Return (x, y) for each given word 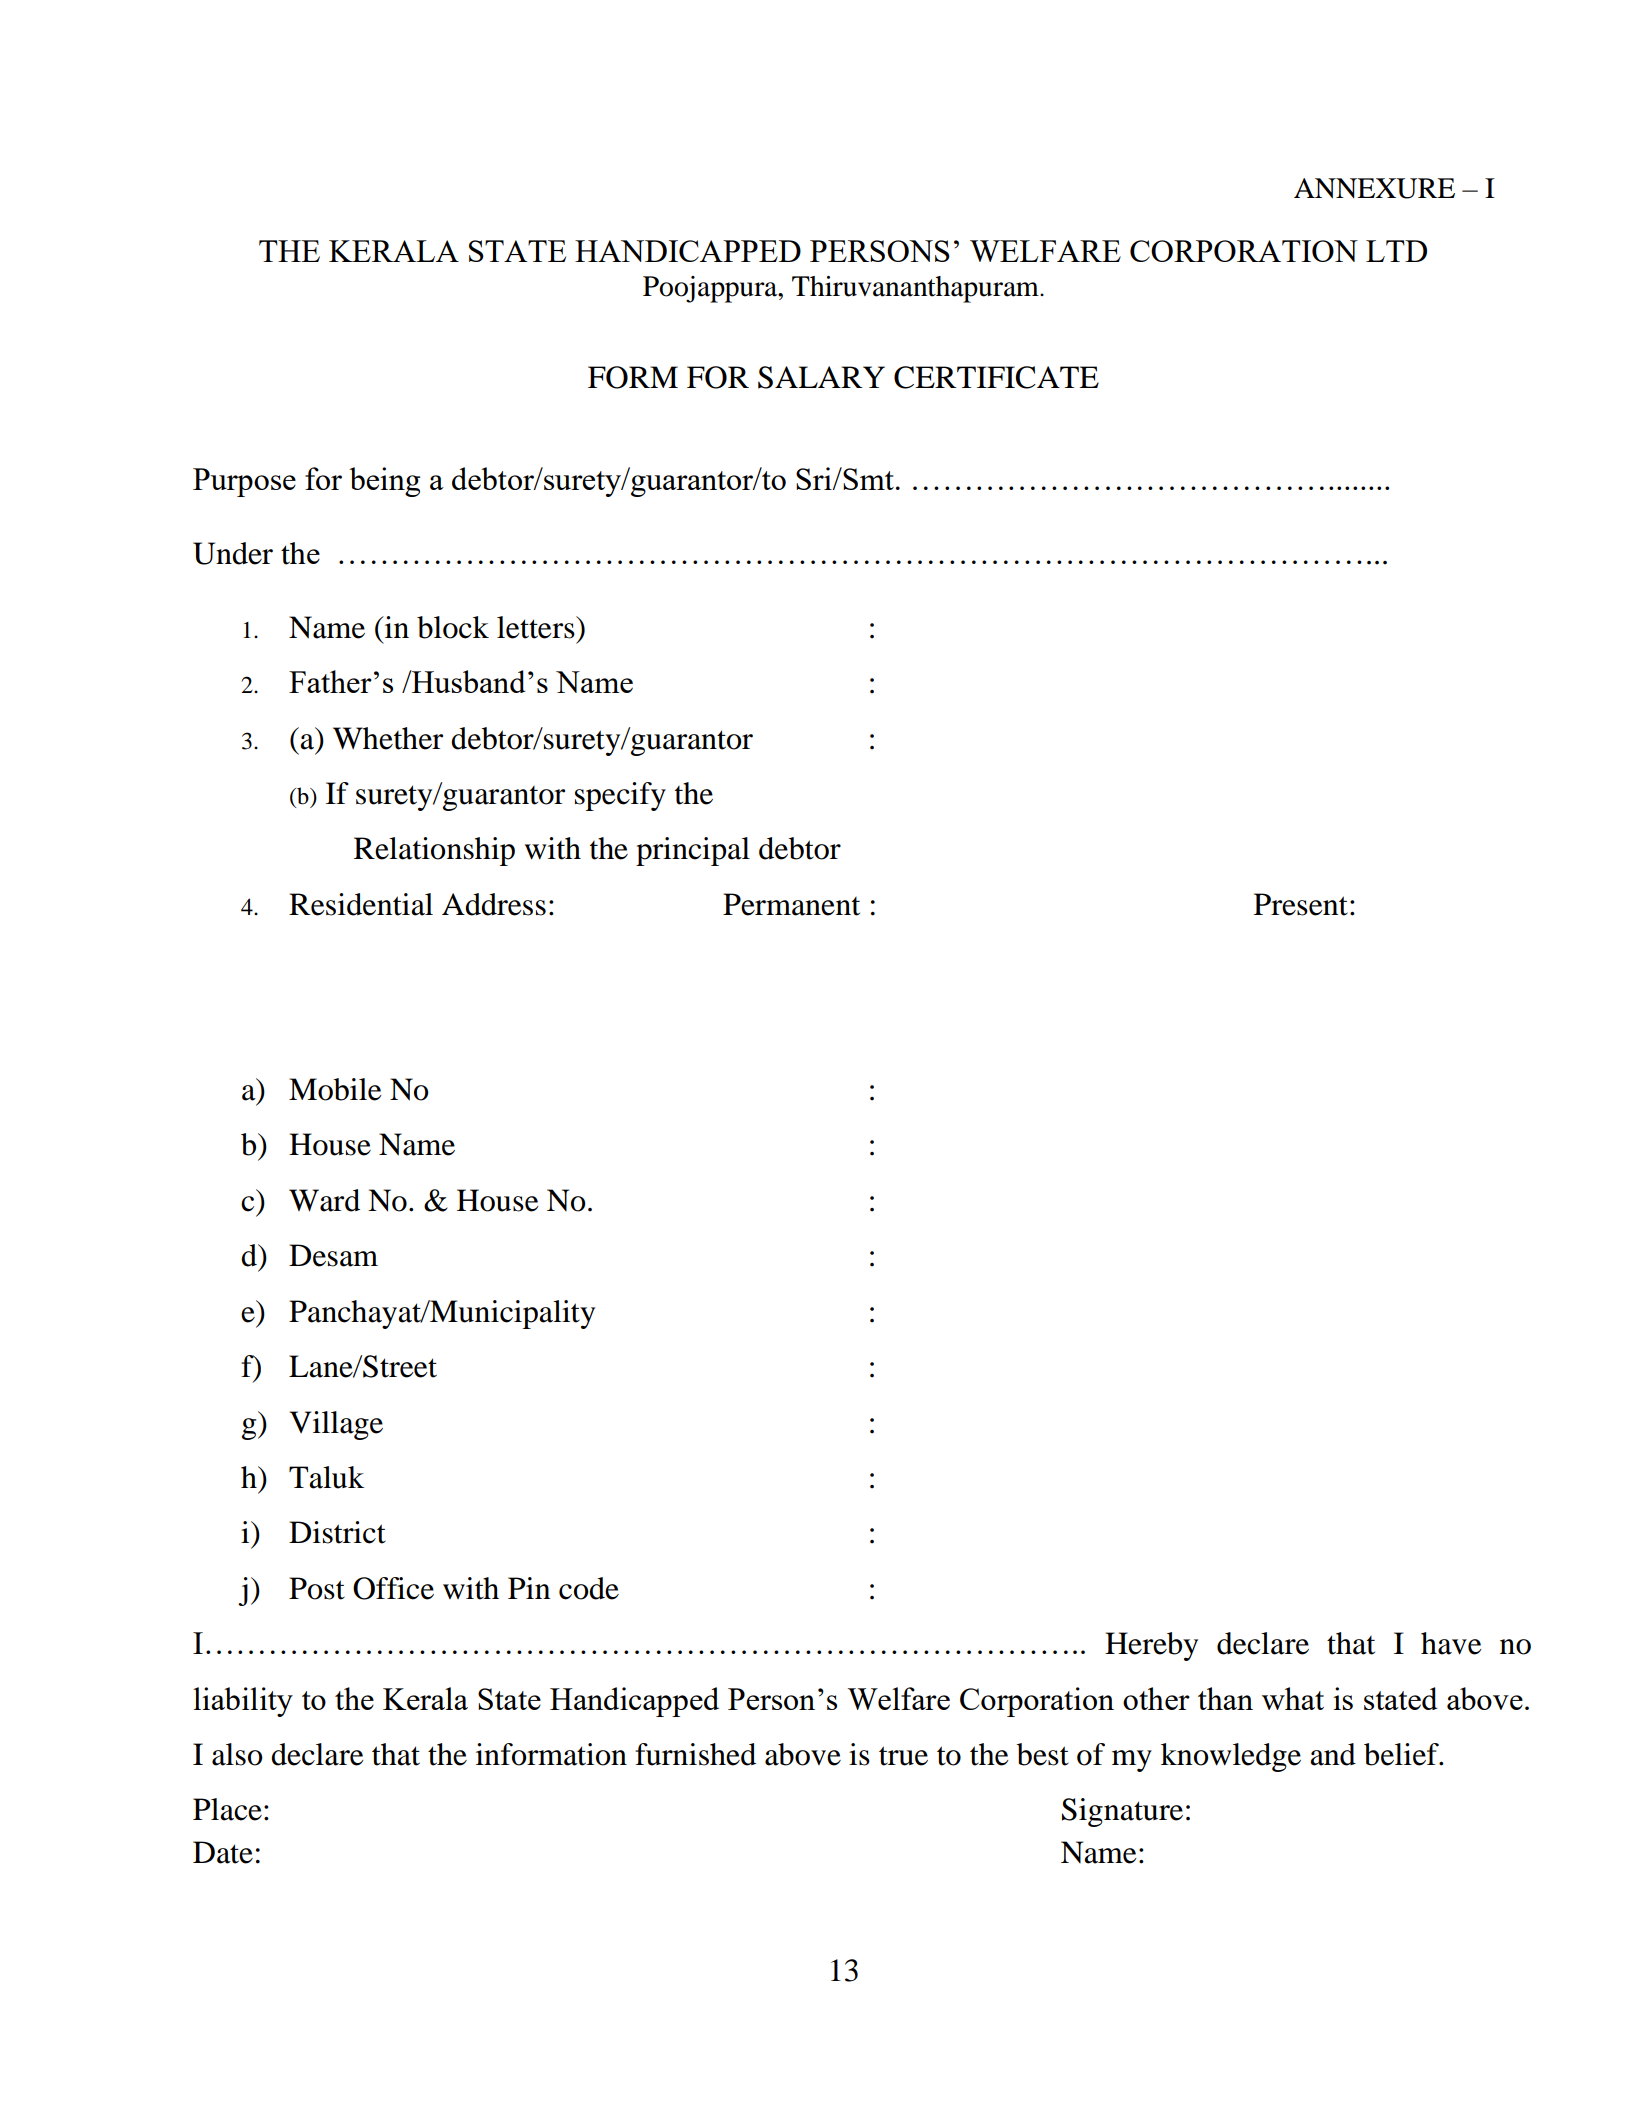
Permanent (791, 904)
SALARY (821, 377)
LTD (1396, 251)
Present (1301, 904)
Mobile (335, 1089)
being (384, 482)
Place (227, 1809)
